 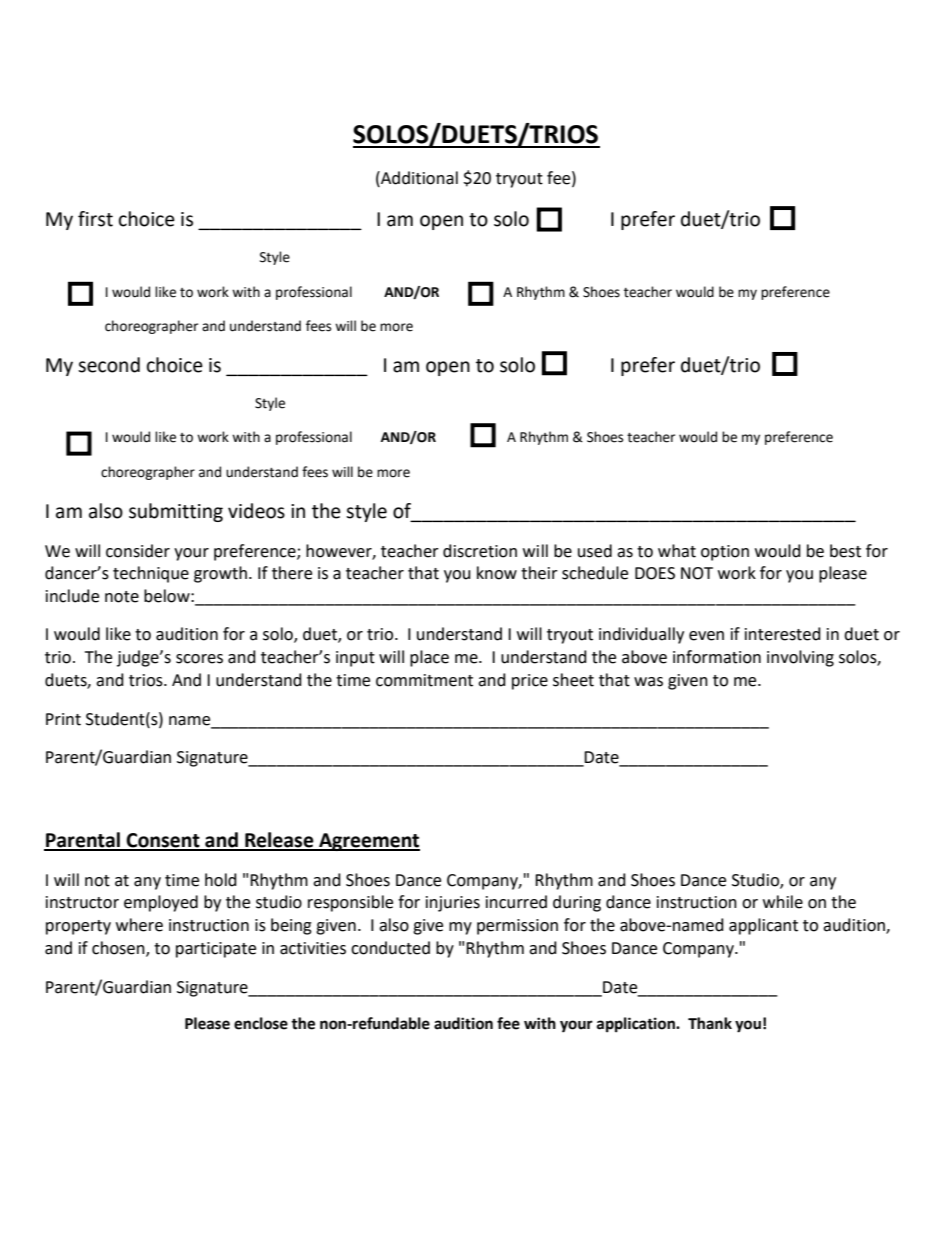 What do you see at coordinates (109, 365) in the page?
I see `second` at bounding box center [109, 365].
